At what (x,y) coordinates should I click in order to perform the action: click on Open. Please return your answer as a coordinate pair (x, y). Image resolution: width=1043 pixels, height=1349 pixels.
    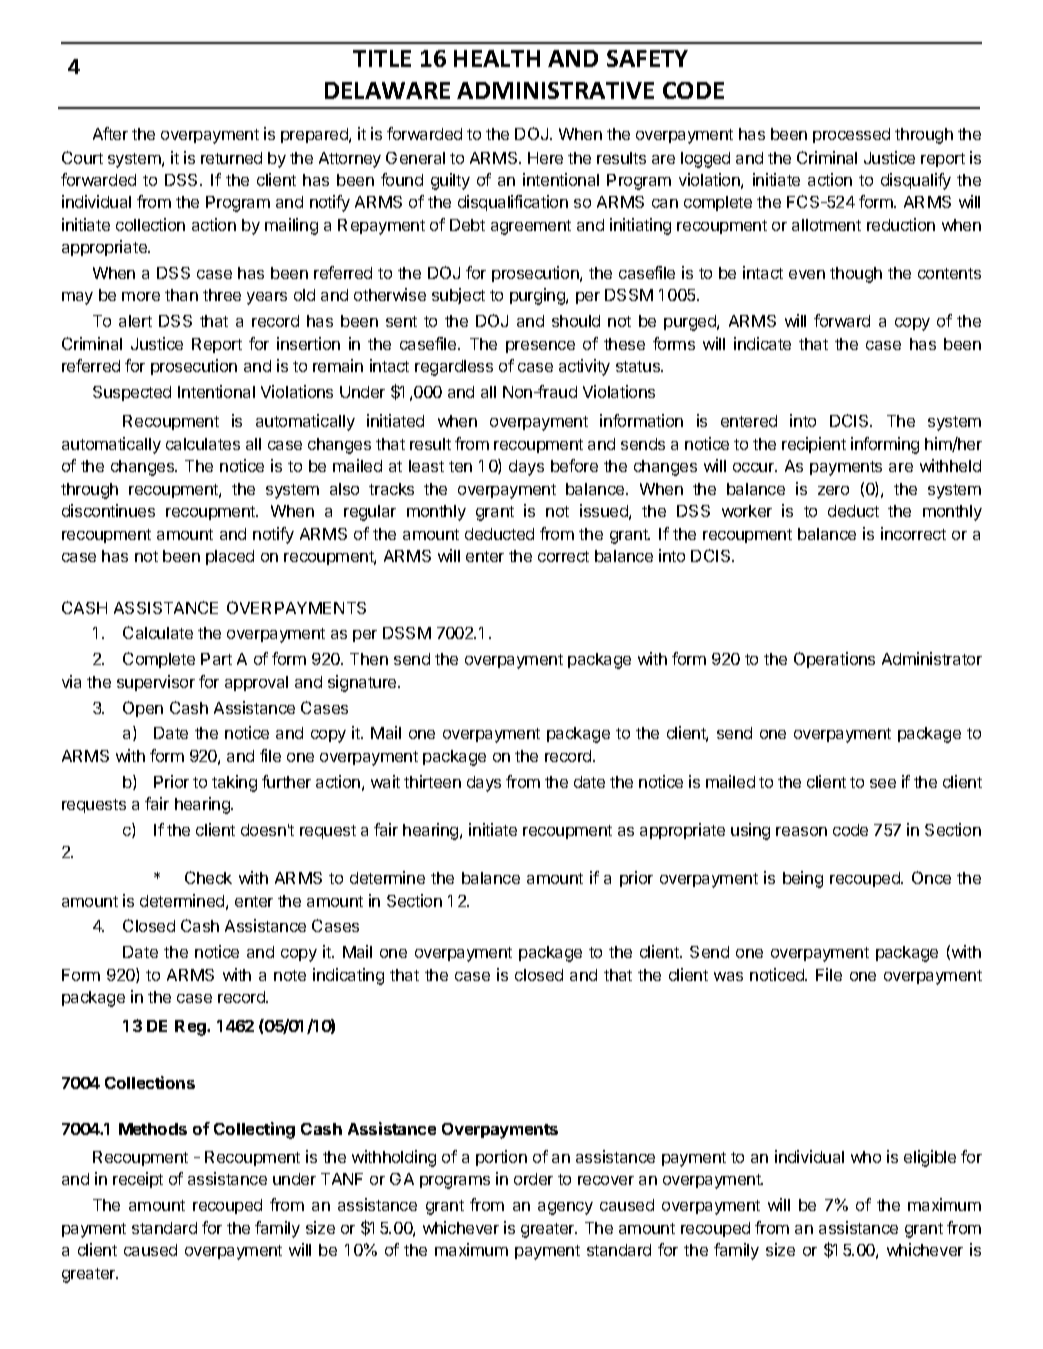
    Looking at the image, I should click on (143, 709).
